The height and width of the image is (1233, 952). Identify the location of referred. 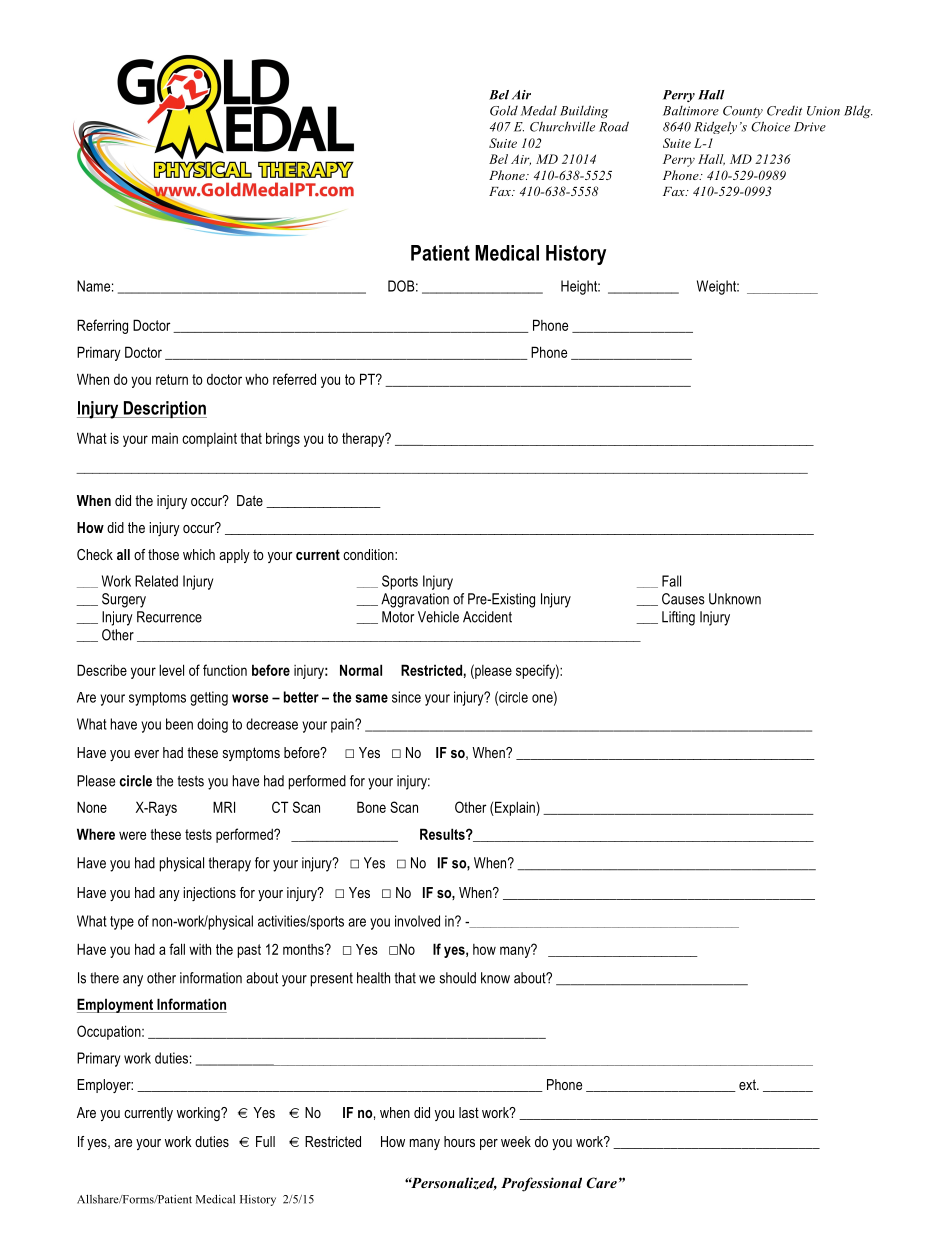
(294, 379).
